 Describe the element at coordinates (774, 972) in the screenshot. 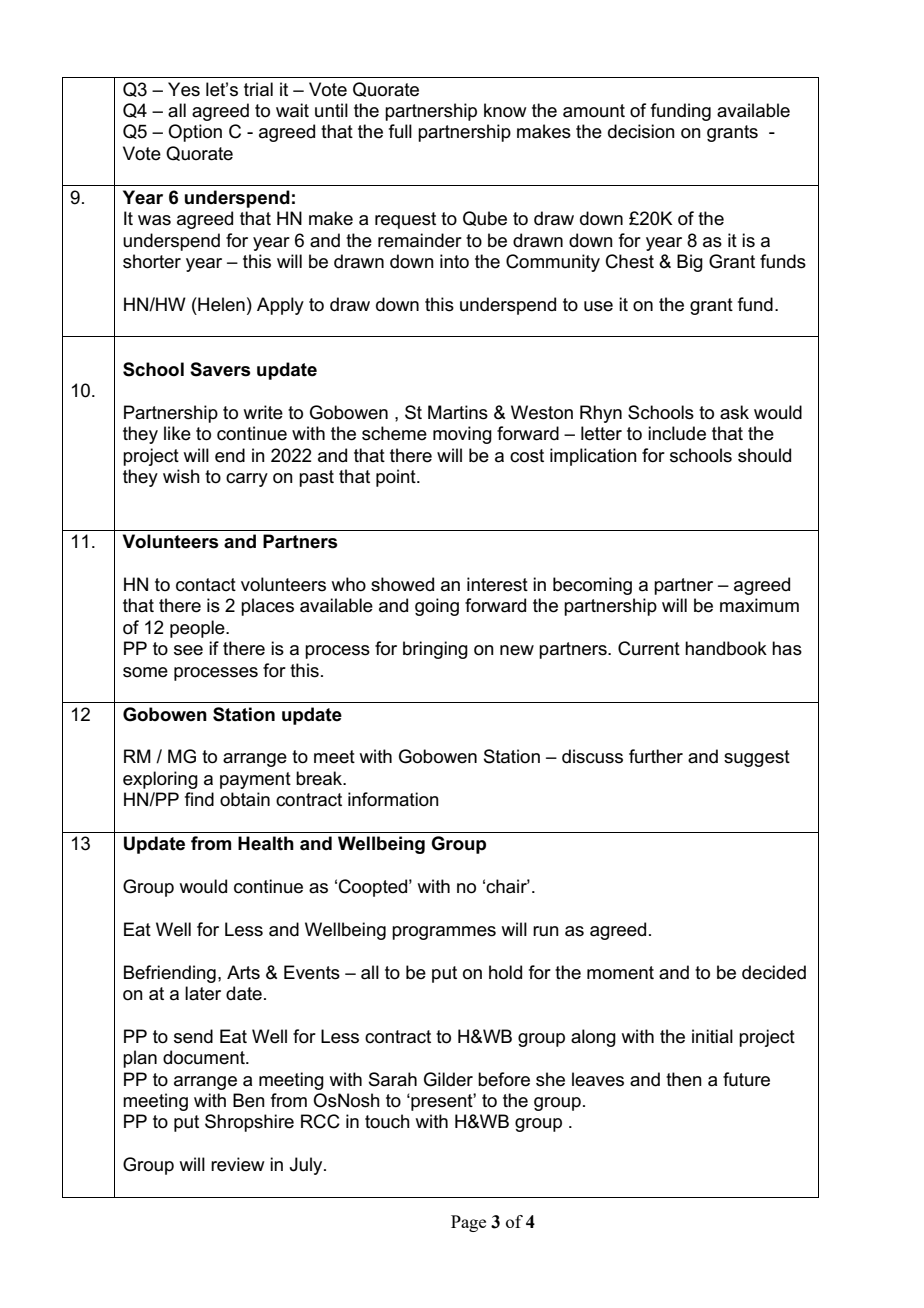

I see `decided` at that location.
